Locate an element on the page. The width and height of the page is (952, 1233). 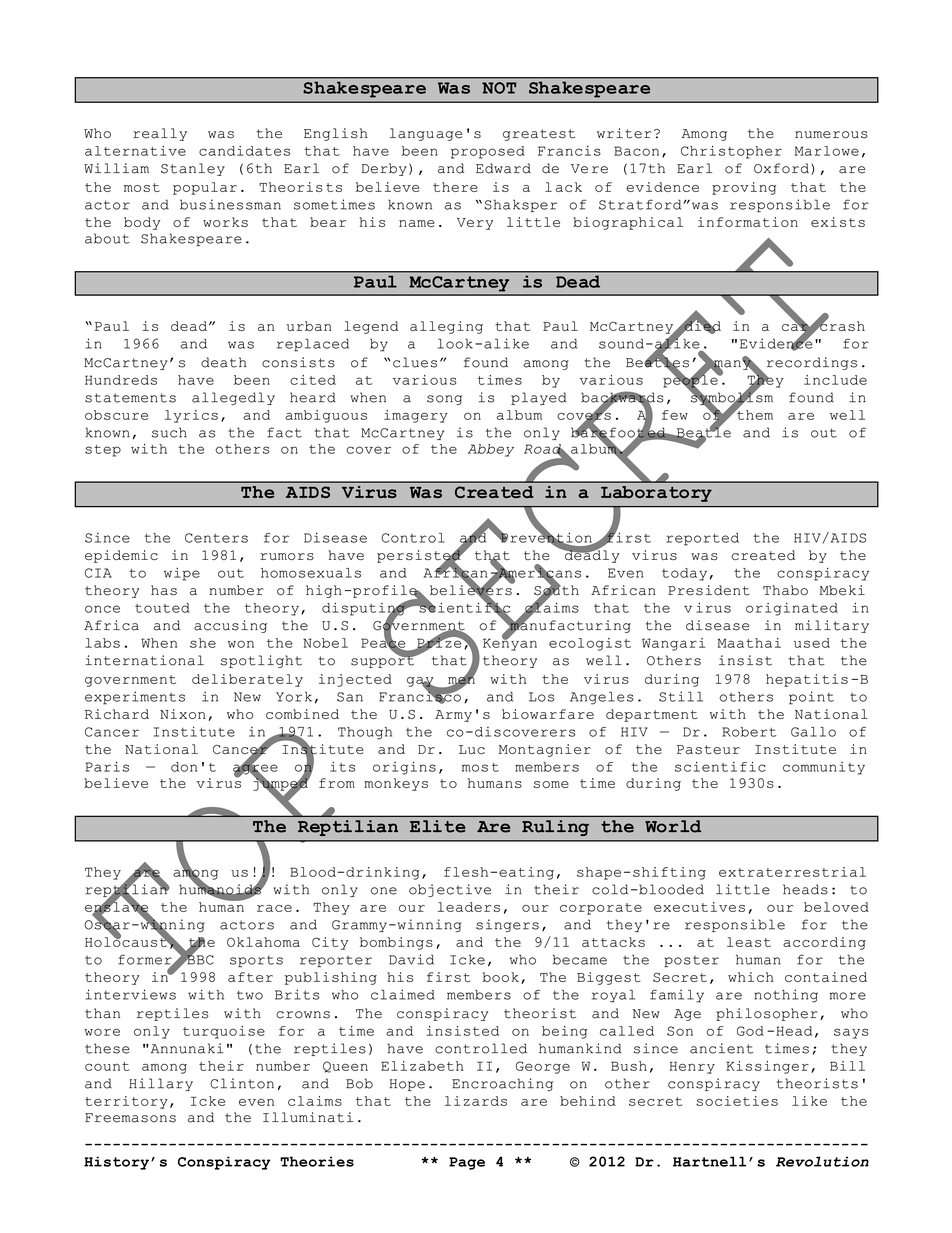
proposed is located at coordinates (488, 152).
